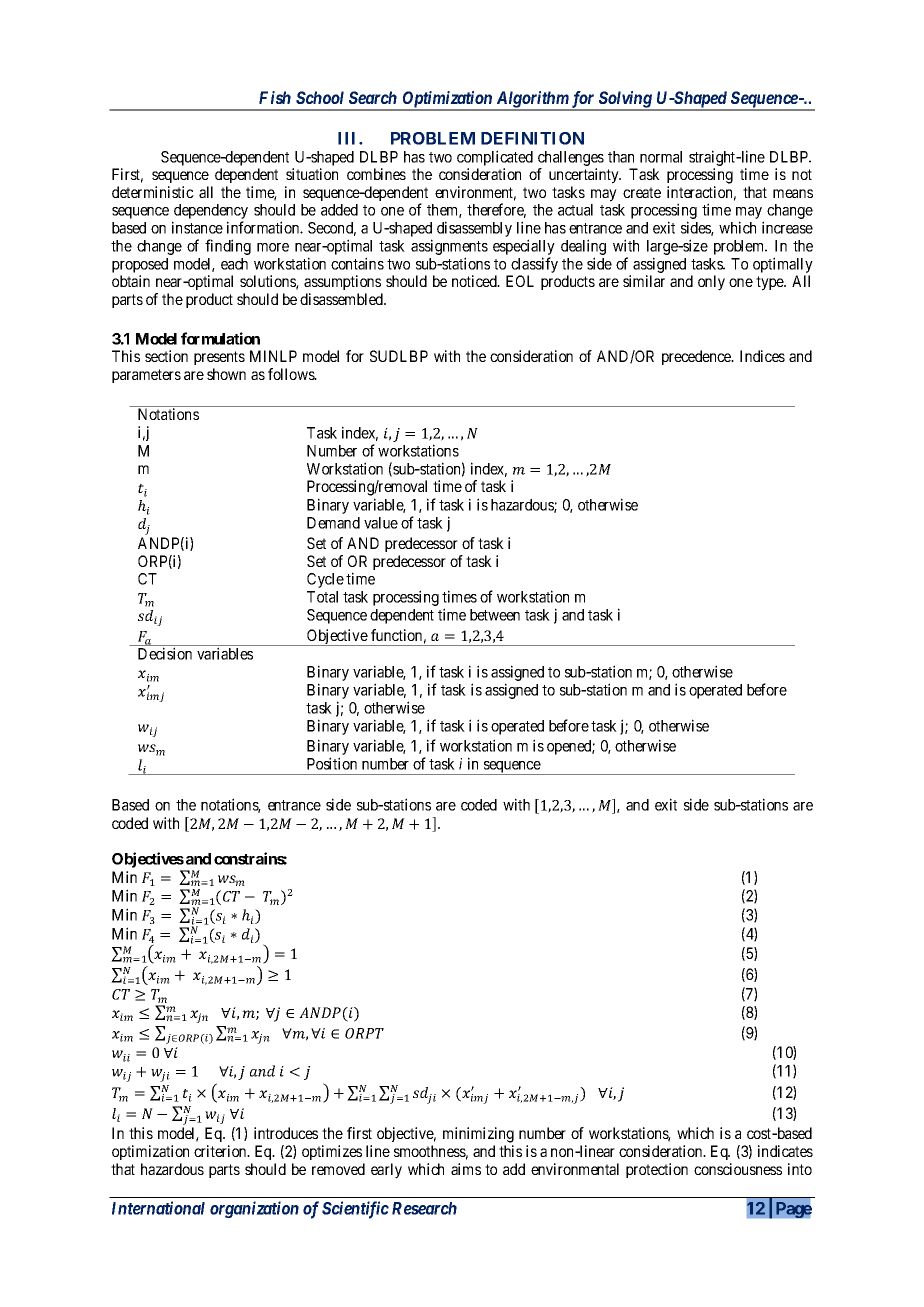 The width and height of the document is (924, 1307). What do you see at coordinates (226, 374) in the document?
I see `shown` at bounding box center [226, 374].
